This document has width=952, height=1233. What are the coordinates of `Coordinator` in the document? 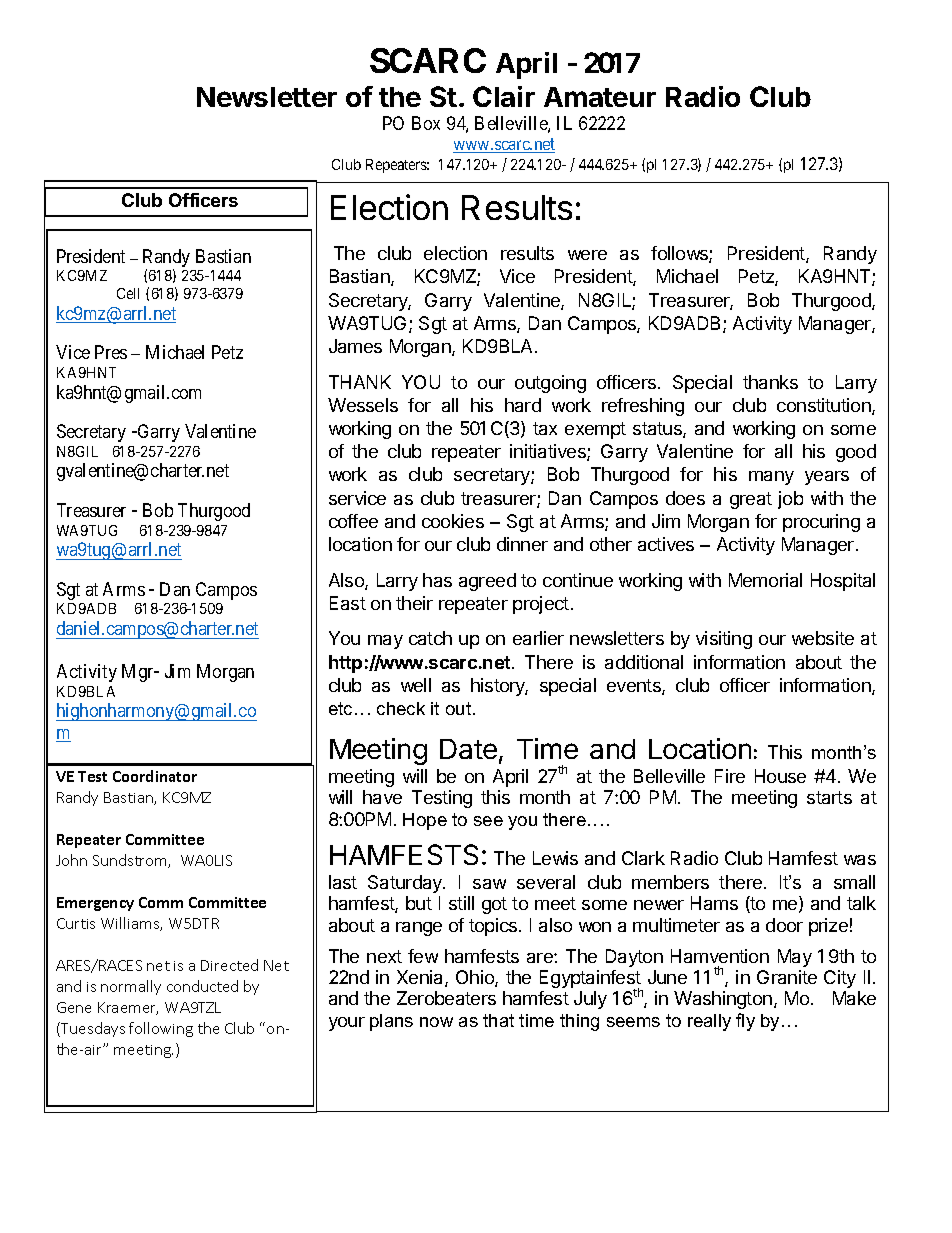 It's located at (155, 776).
